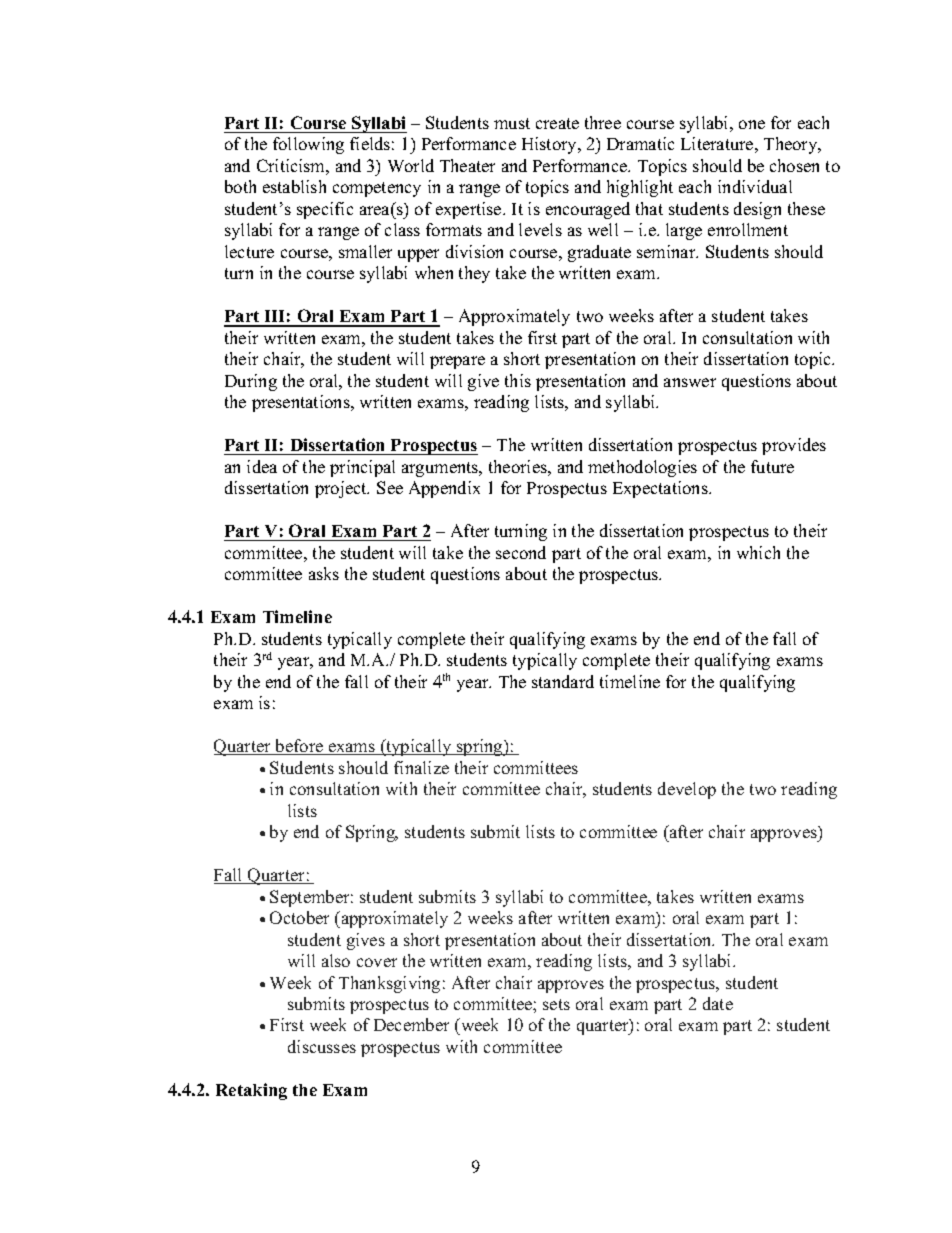 This screenshot has height=1233, width=952. I want to click on one, so click(752, 124).
